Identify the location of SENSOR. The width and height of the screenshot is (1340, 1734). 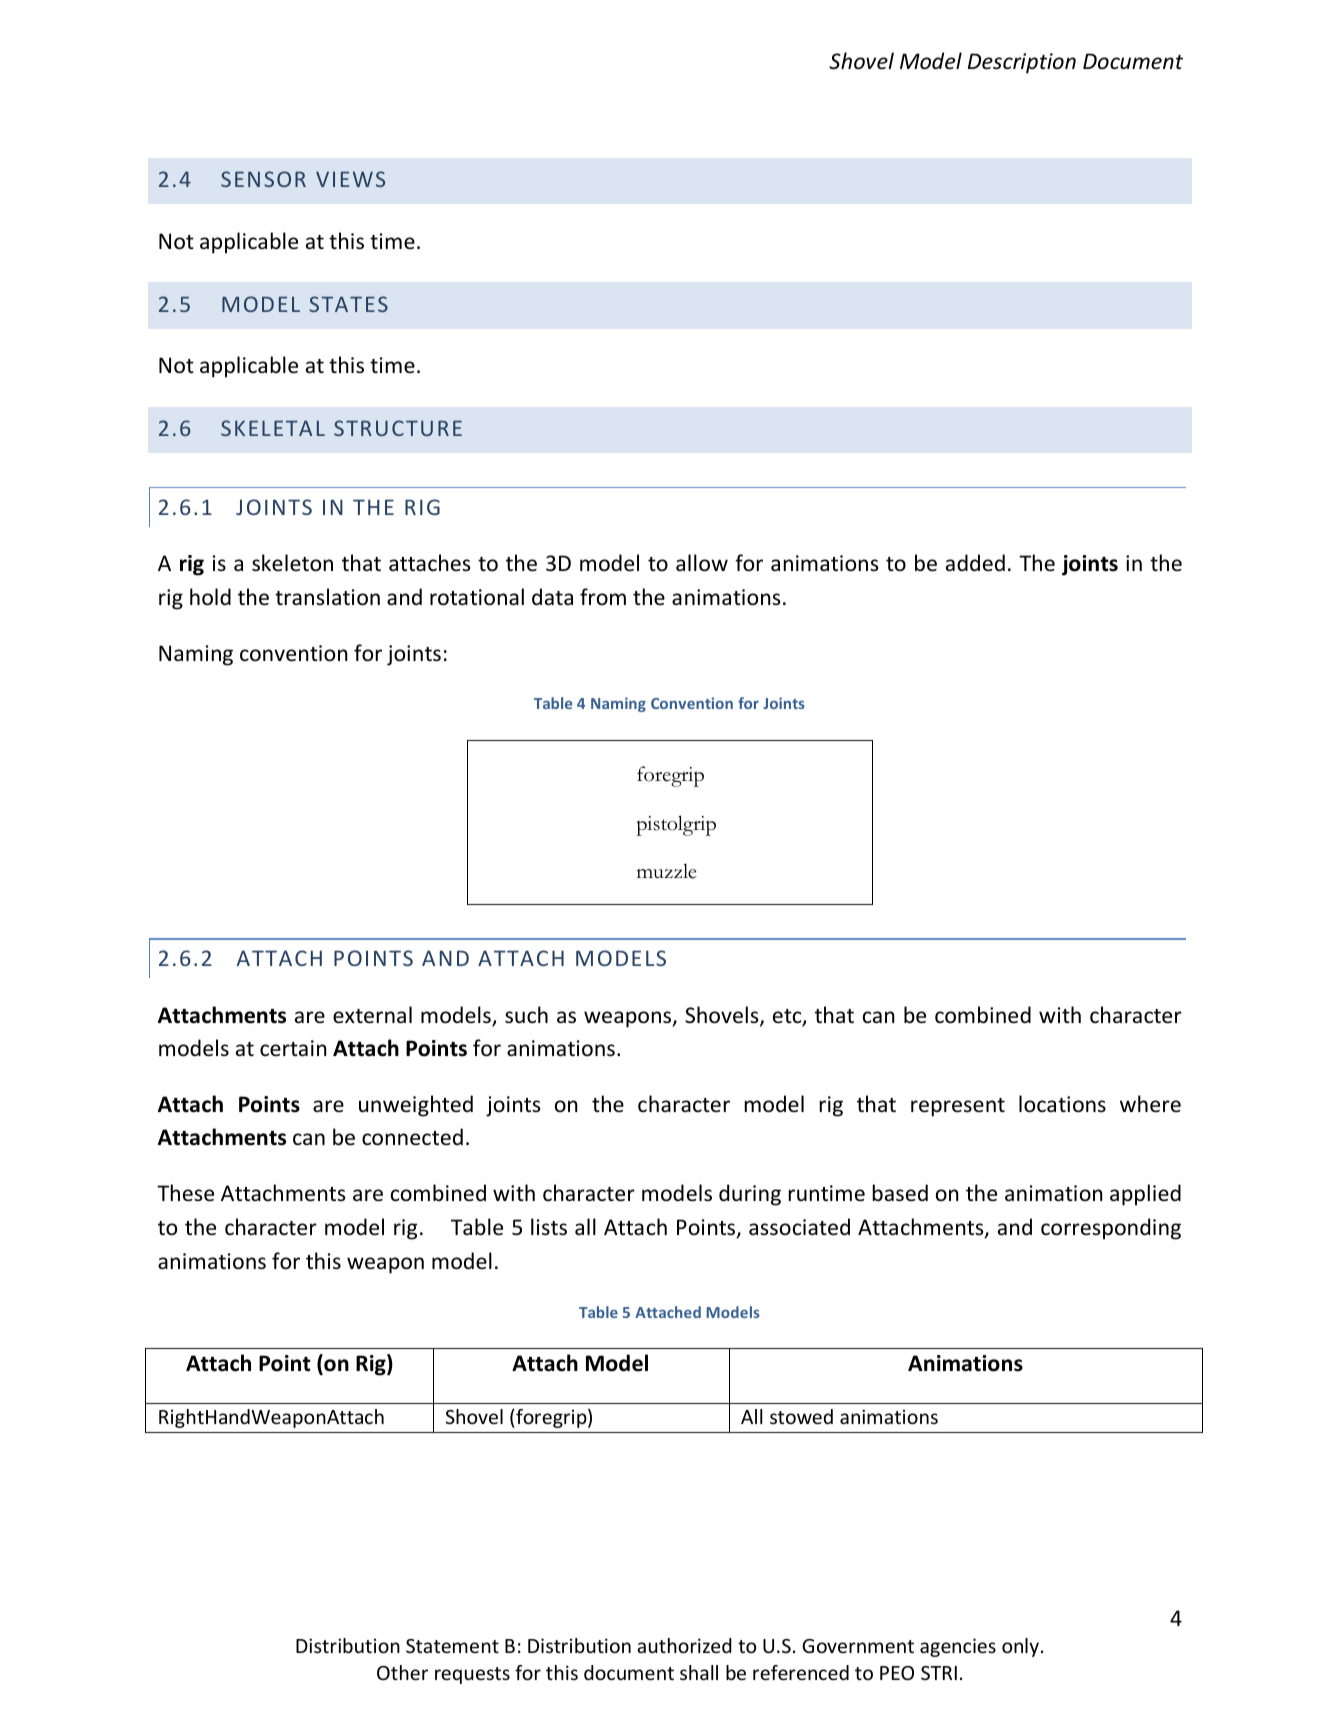
(263, 179).
